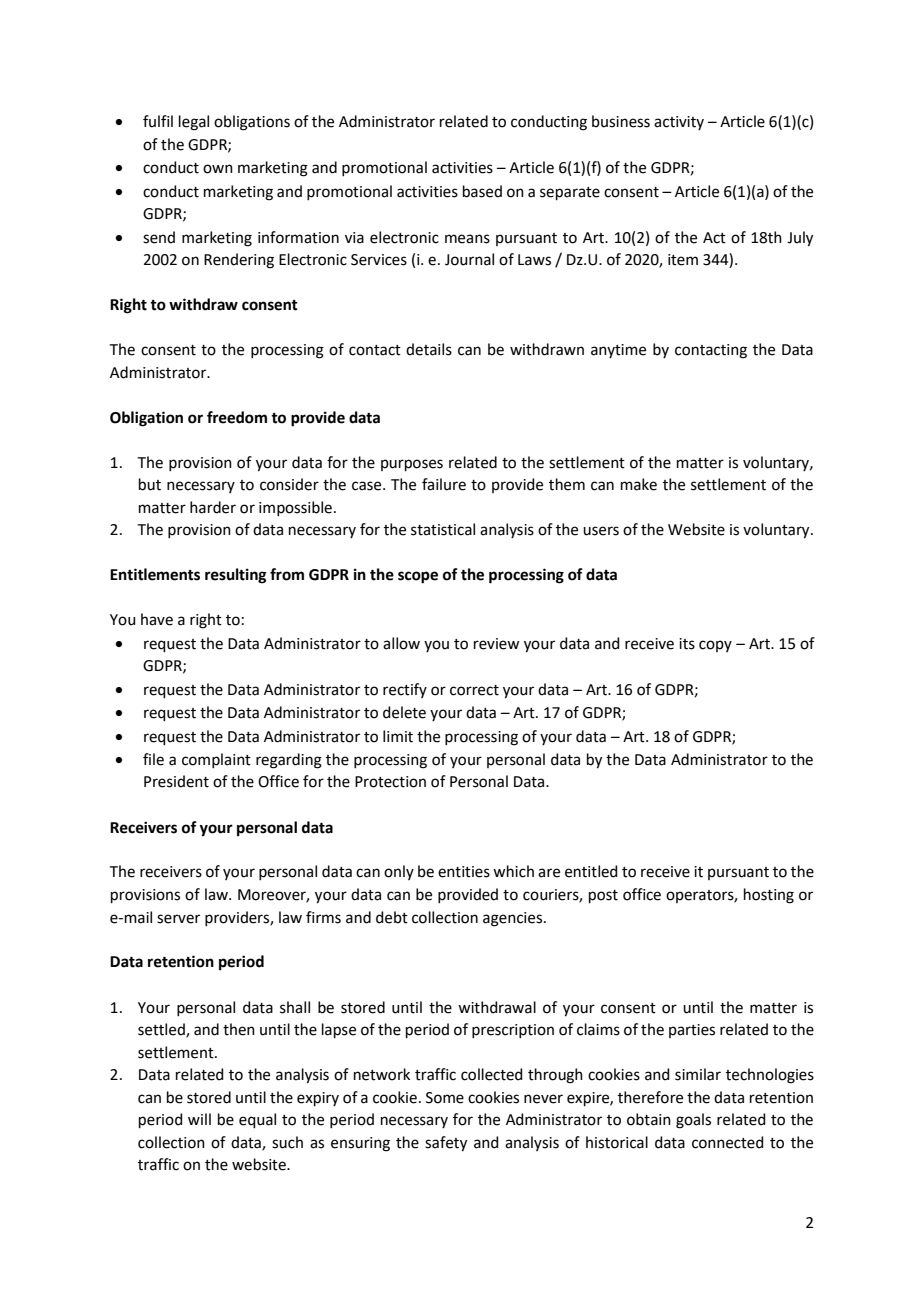 This screenshot has width=924, height=1308. I want to click on resulting, so click(236, 576).
